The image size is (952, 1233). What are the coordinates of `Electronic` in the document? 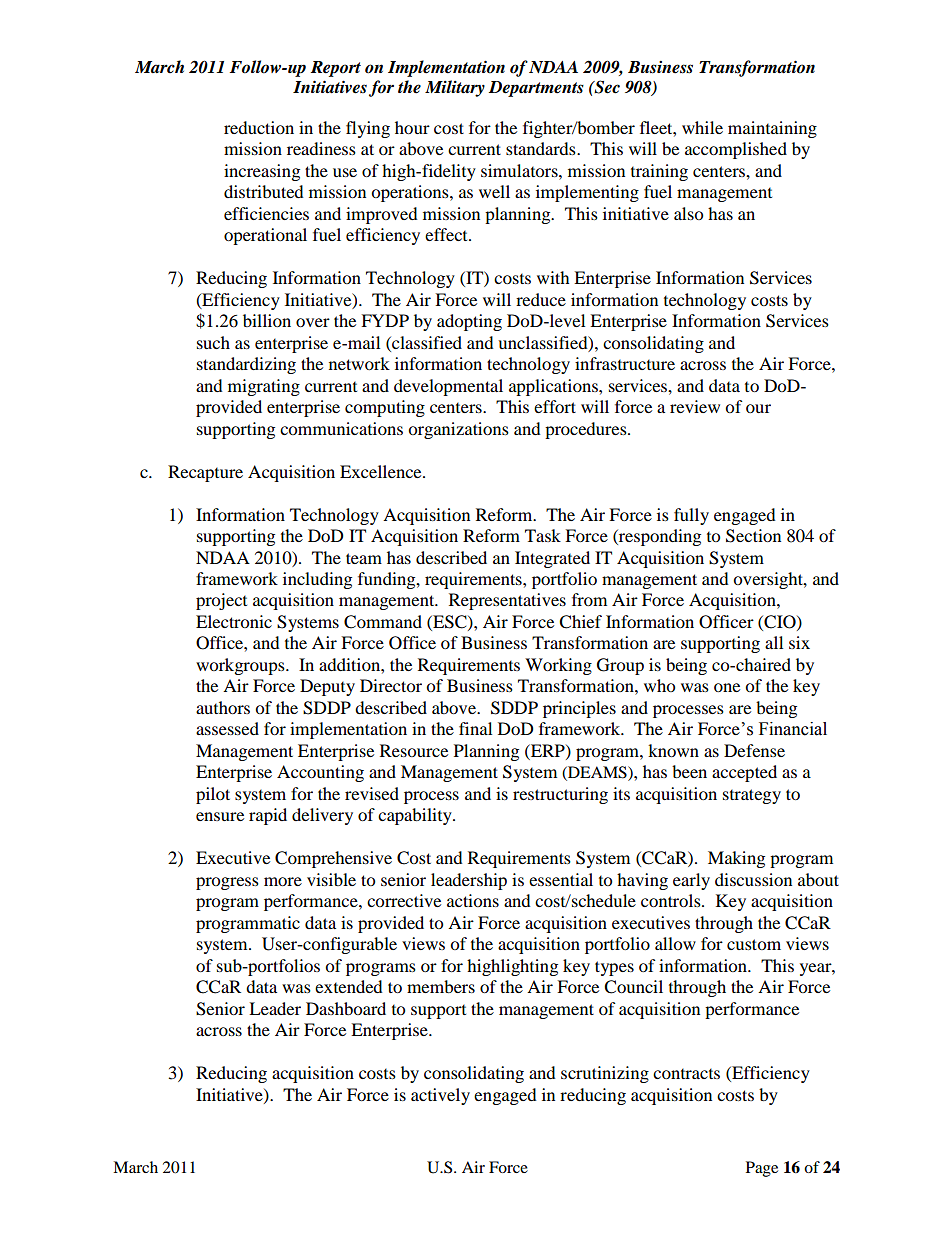 It's located at (234, 621).
